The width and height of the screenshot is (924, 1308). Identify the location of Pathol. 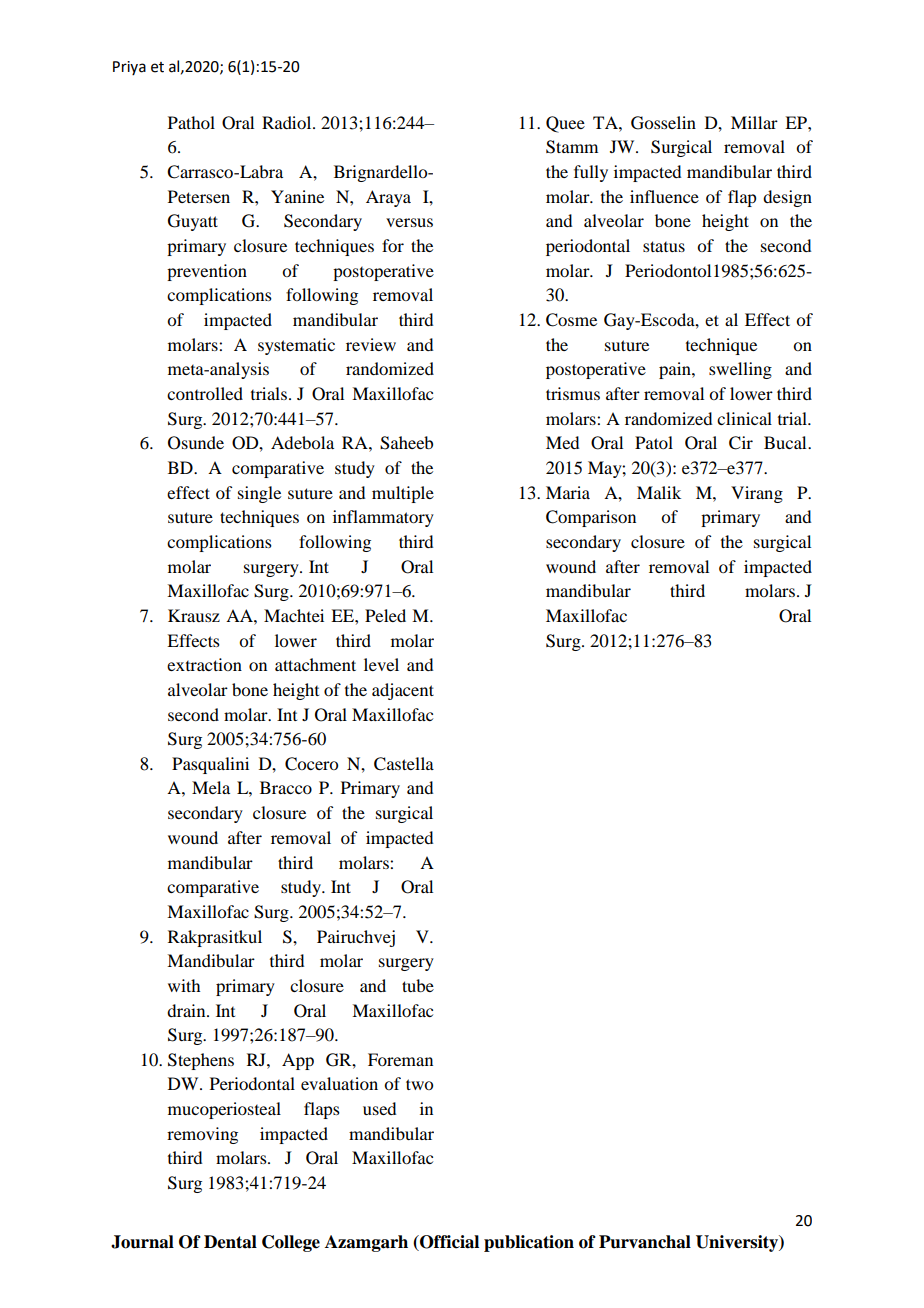
(191, 122).
